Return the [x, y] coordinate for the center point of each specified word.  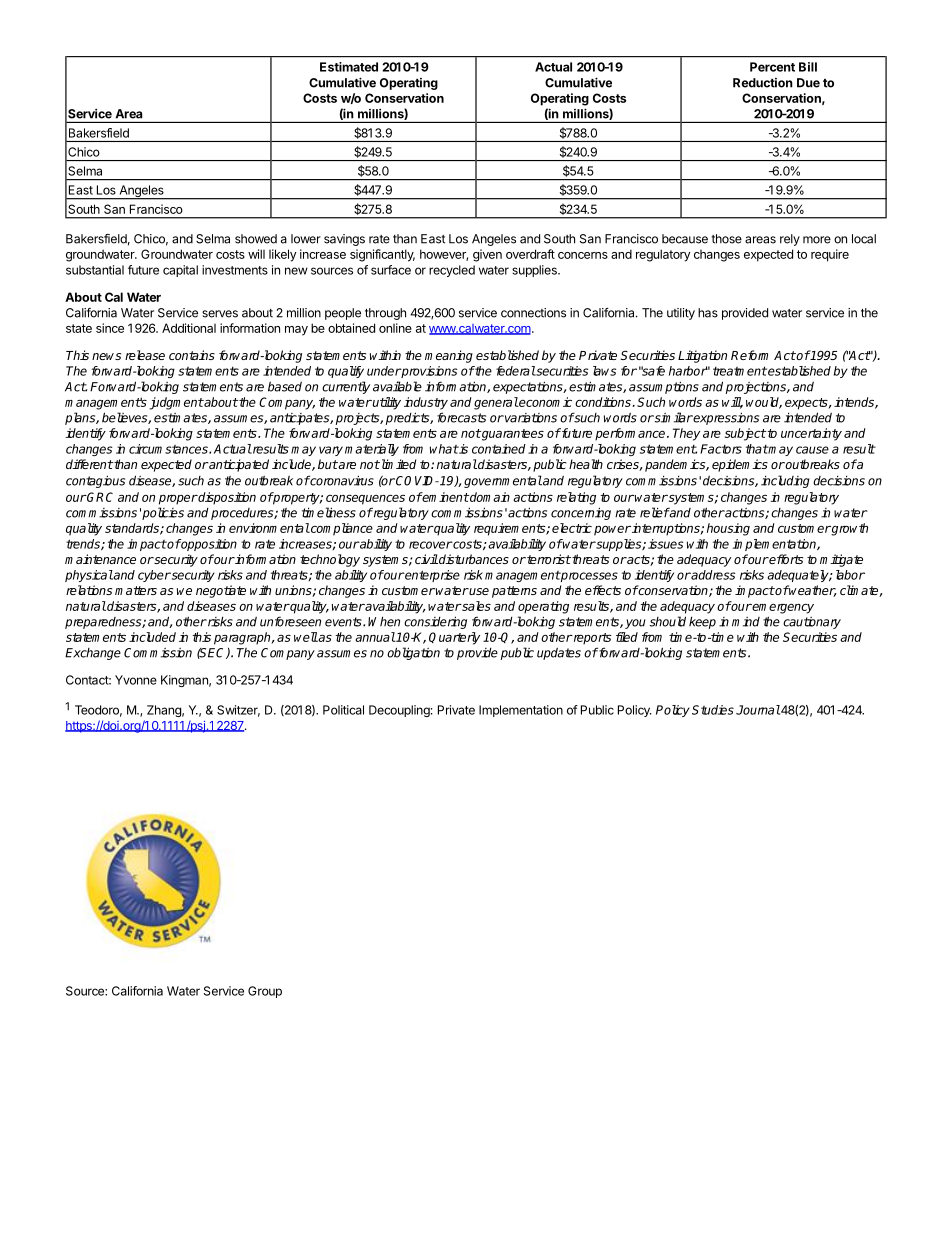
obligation [413, 653]
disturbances [473, 559]
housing [728, 529]
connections [533, 313]
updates [559, 654]
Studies [713, 710]
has [708, 313]
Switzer [238, 711]
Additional [189, 328]
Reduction [763, 83]
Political [343, 710]
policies [163, 513]
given [487, 255]
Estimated [349, 67]
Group [265, 992]
